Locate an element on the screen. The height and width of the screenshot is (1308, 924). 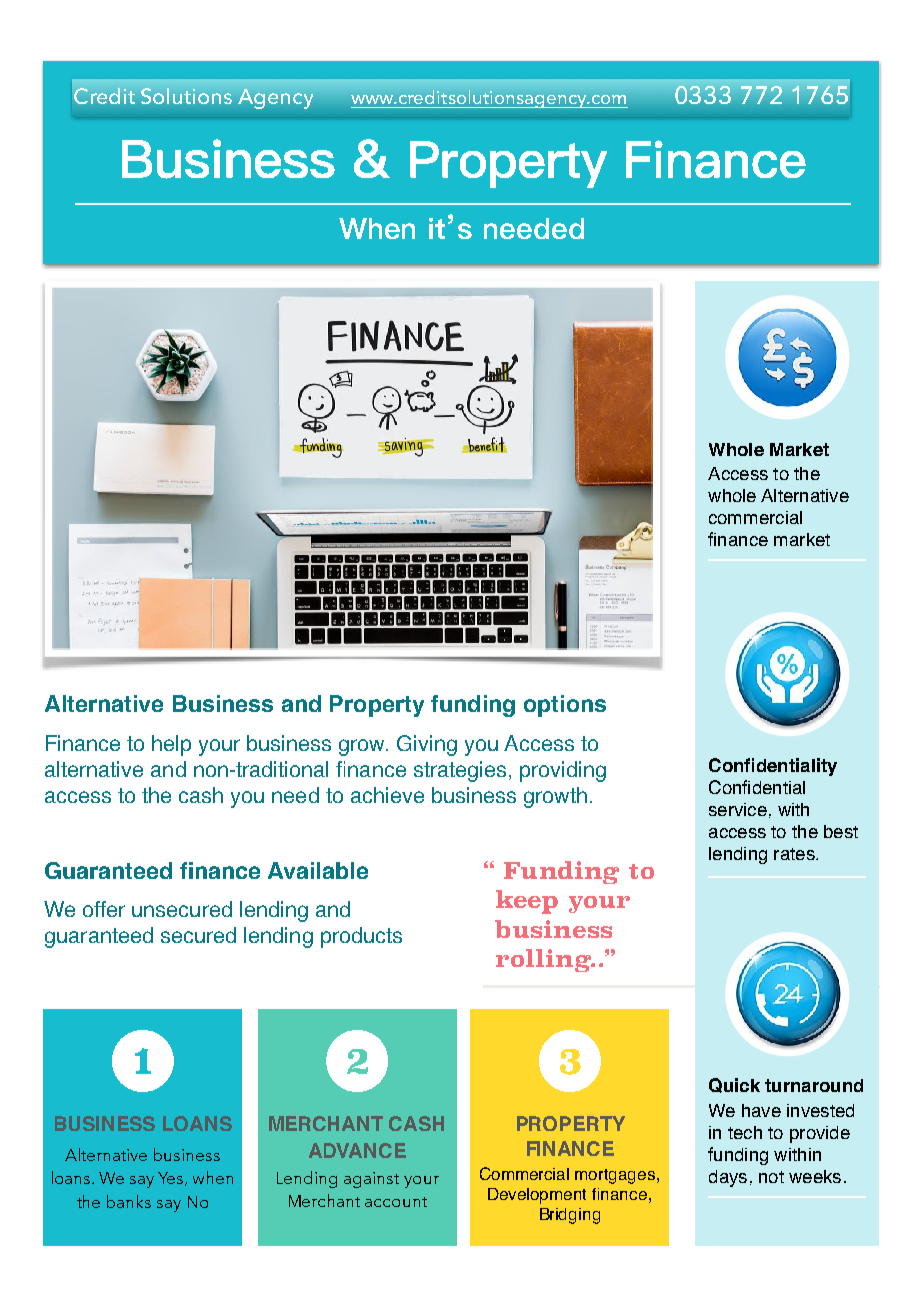
products is located at coordinates (361, 937).
